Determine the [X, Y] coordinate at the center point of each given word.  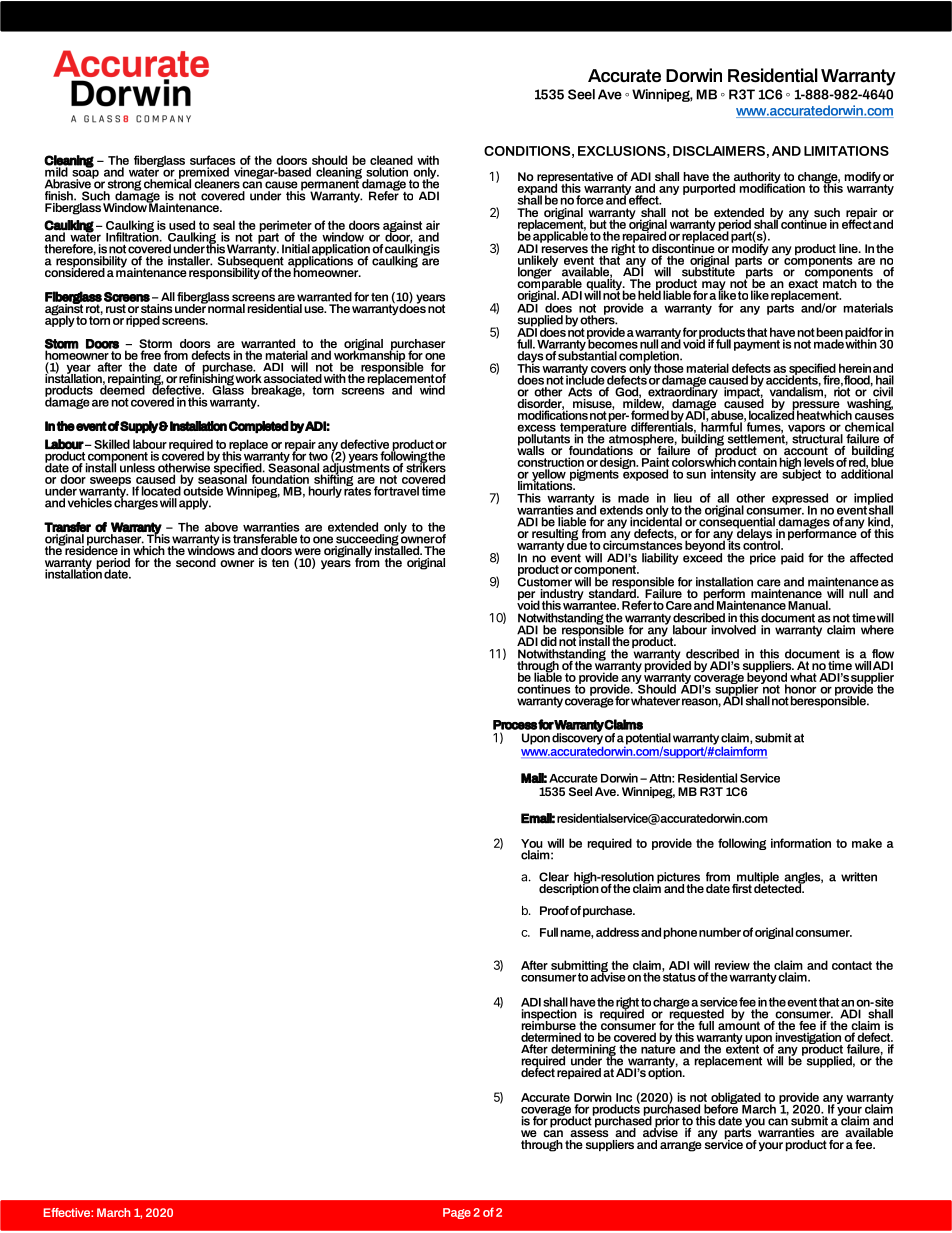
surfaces [213, 160]
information [801, 843]
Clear [554, 877]
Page [457, 1213]
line [849, 248]
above [221, 527]
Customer [545, 581]
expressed [800, 500]
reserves [565, 251]
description [569, 888]
